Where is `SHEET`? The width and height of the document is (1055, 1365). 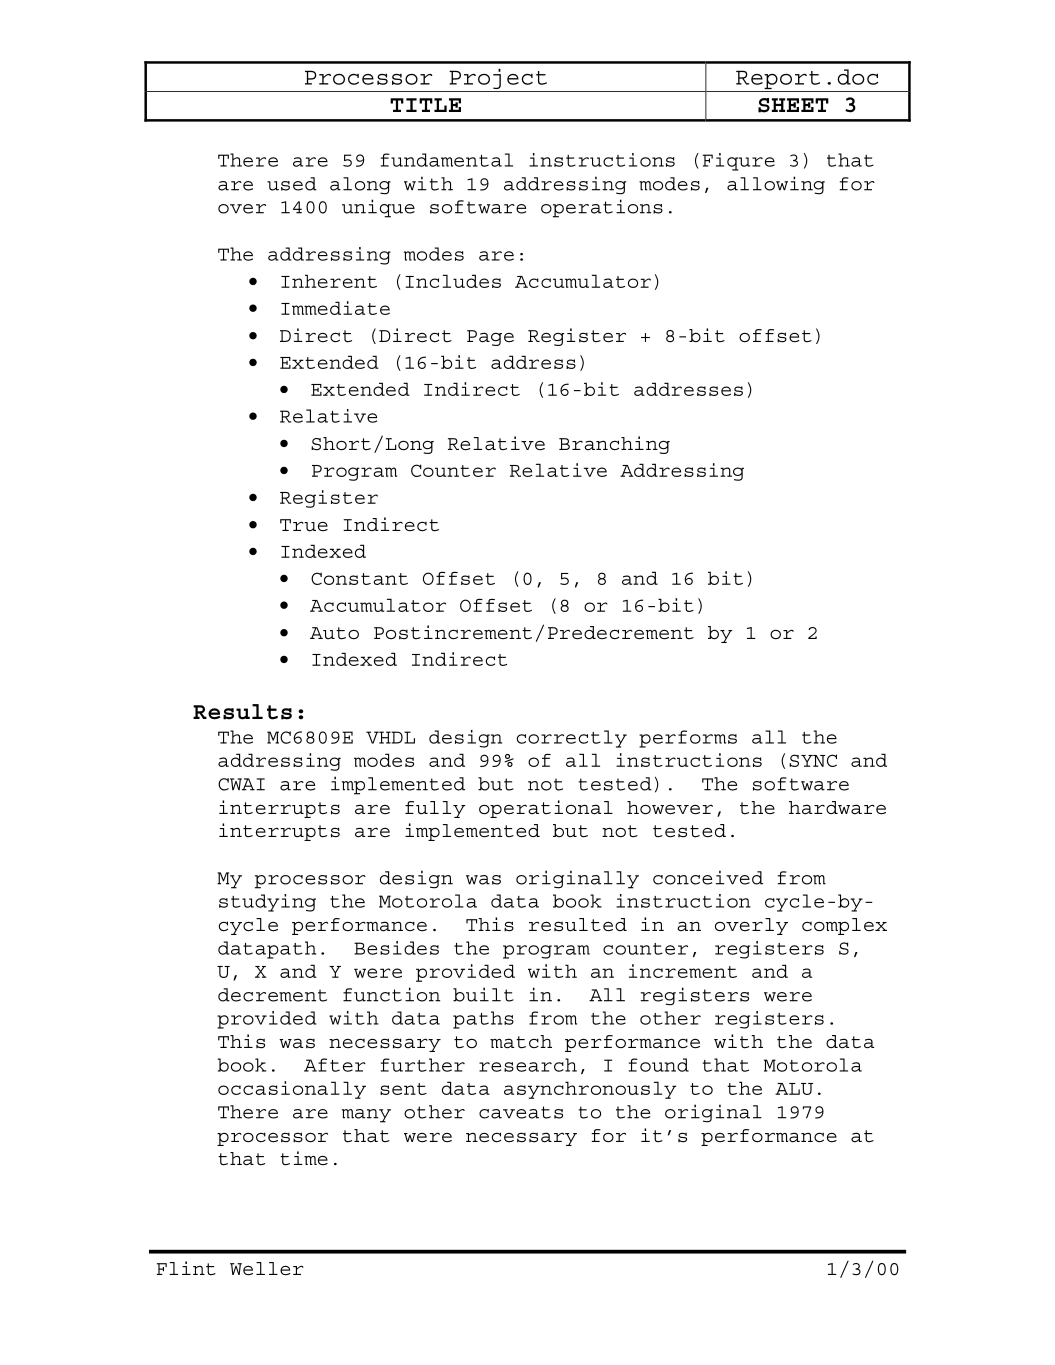 SHEET is located at coordinates (793, 105).
